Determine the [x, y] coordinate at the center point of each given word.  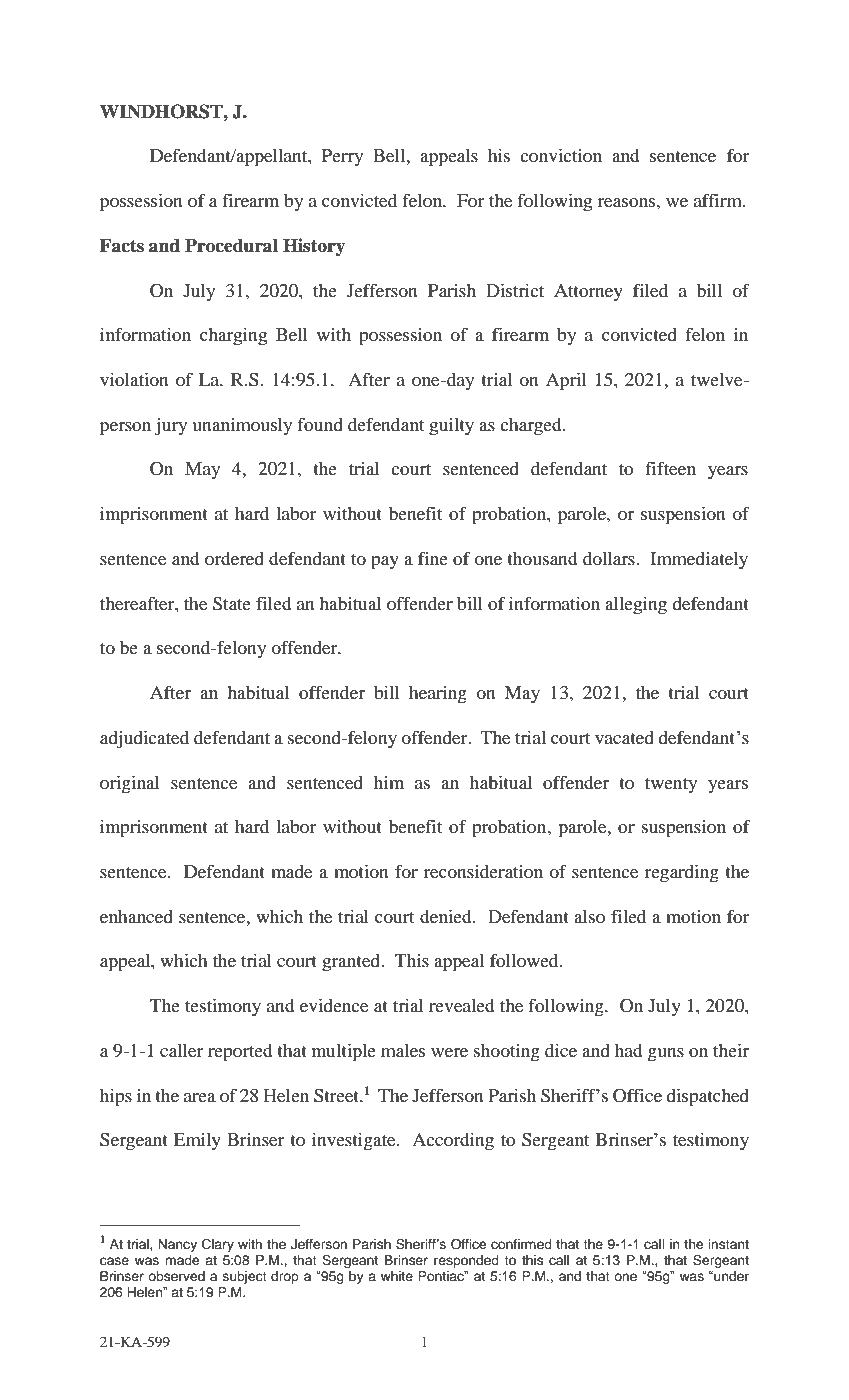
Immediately [699, 561]
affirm [719, 200]
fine [433, 558]
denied [447, 916]
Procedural [231, 245]
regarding [682, 873]
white [397, 1276]
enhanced [136, 916]
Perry [342, 157]
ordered [234, 558]
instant [728, 1244]
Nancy [177, 1245]
